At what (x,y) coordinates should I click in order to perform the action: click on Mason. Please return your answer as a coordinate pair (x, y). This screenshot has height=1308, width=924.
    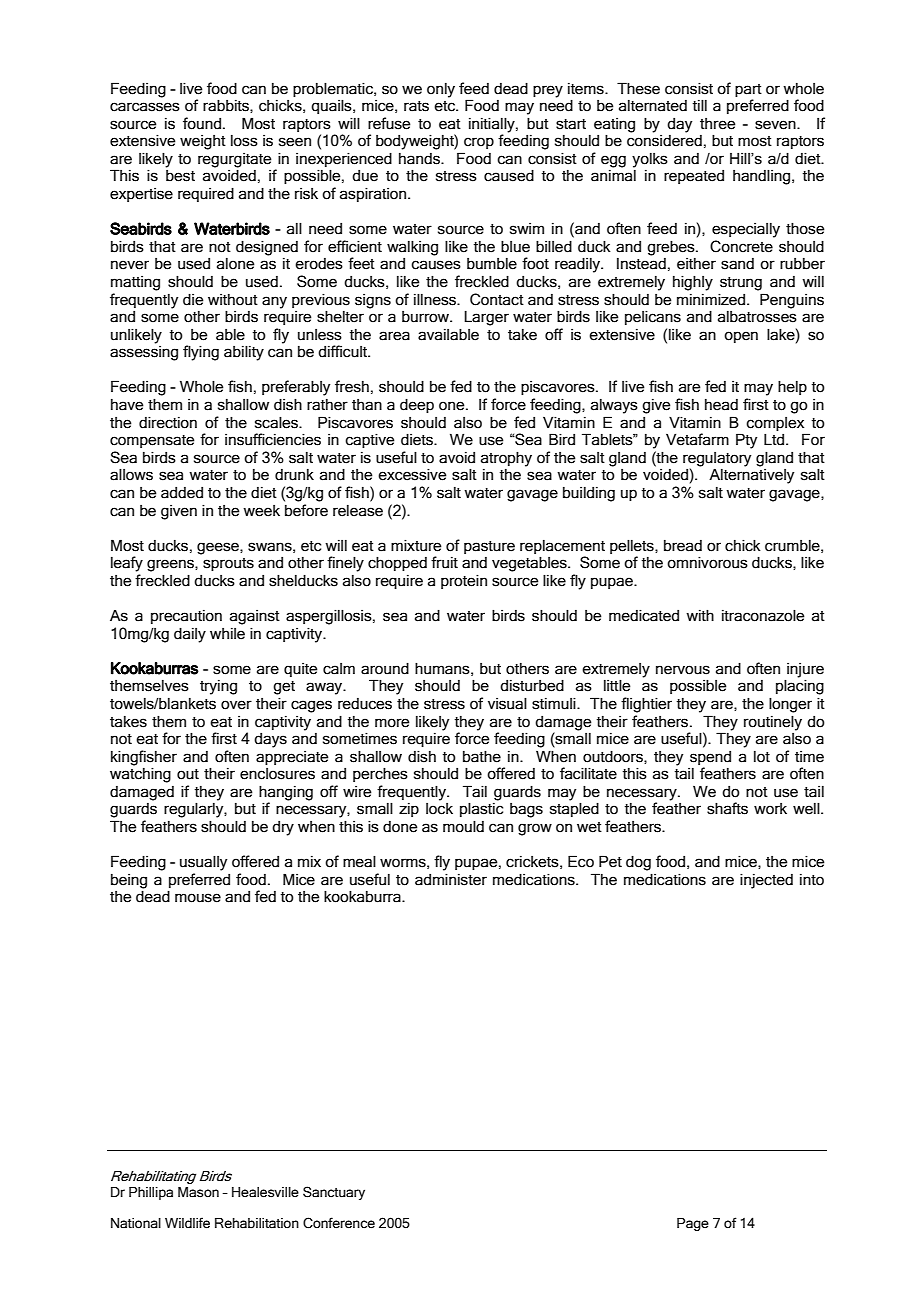
    Looking at the image, I should click on (198, 1192).
